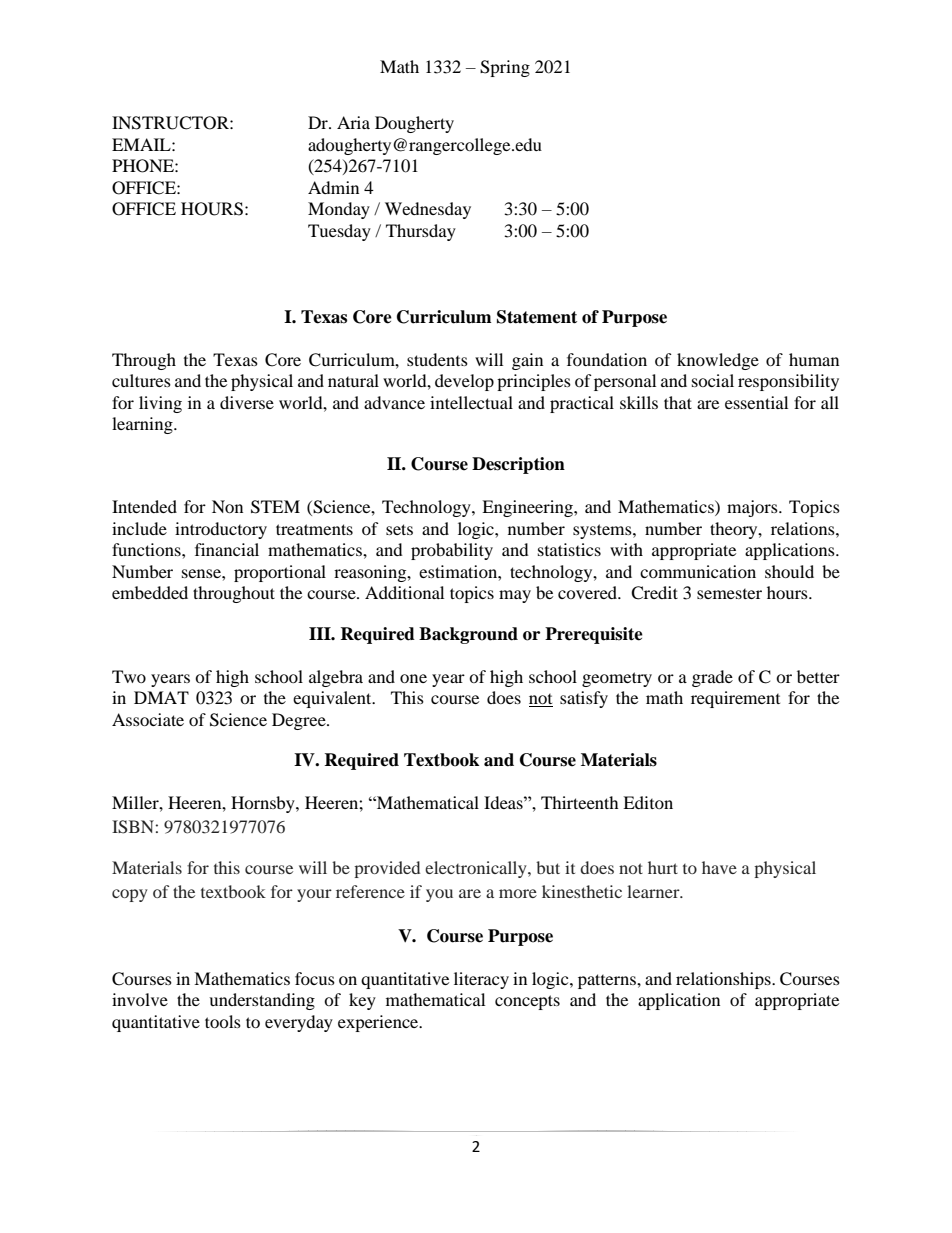 The image size is (952, 1233). What do you see at coordinates (227, 549) in the screenshot?
I see `financial` at bounding box center [227, 549].
